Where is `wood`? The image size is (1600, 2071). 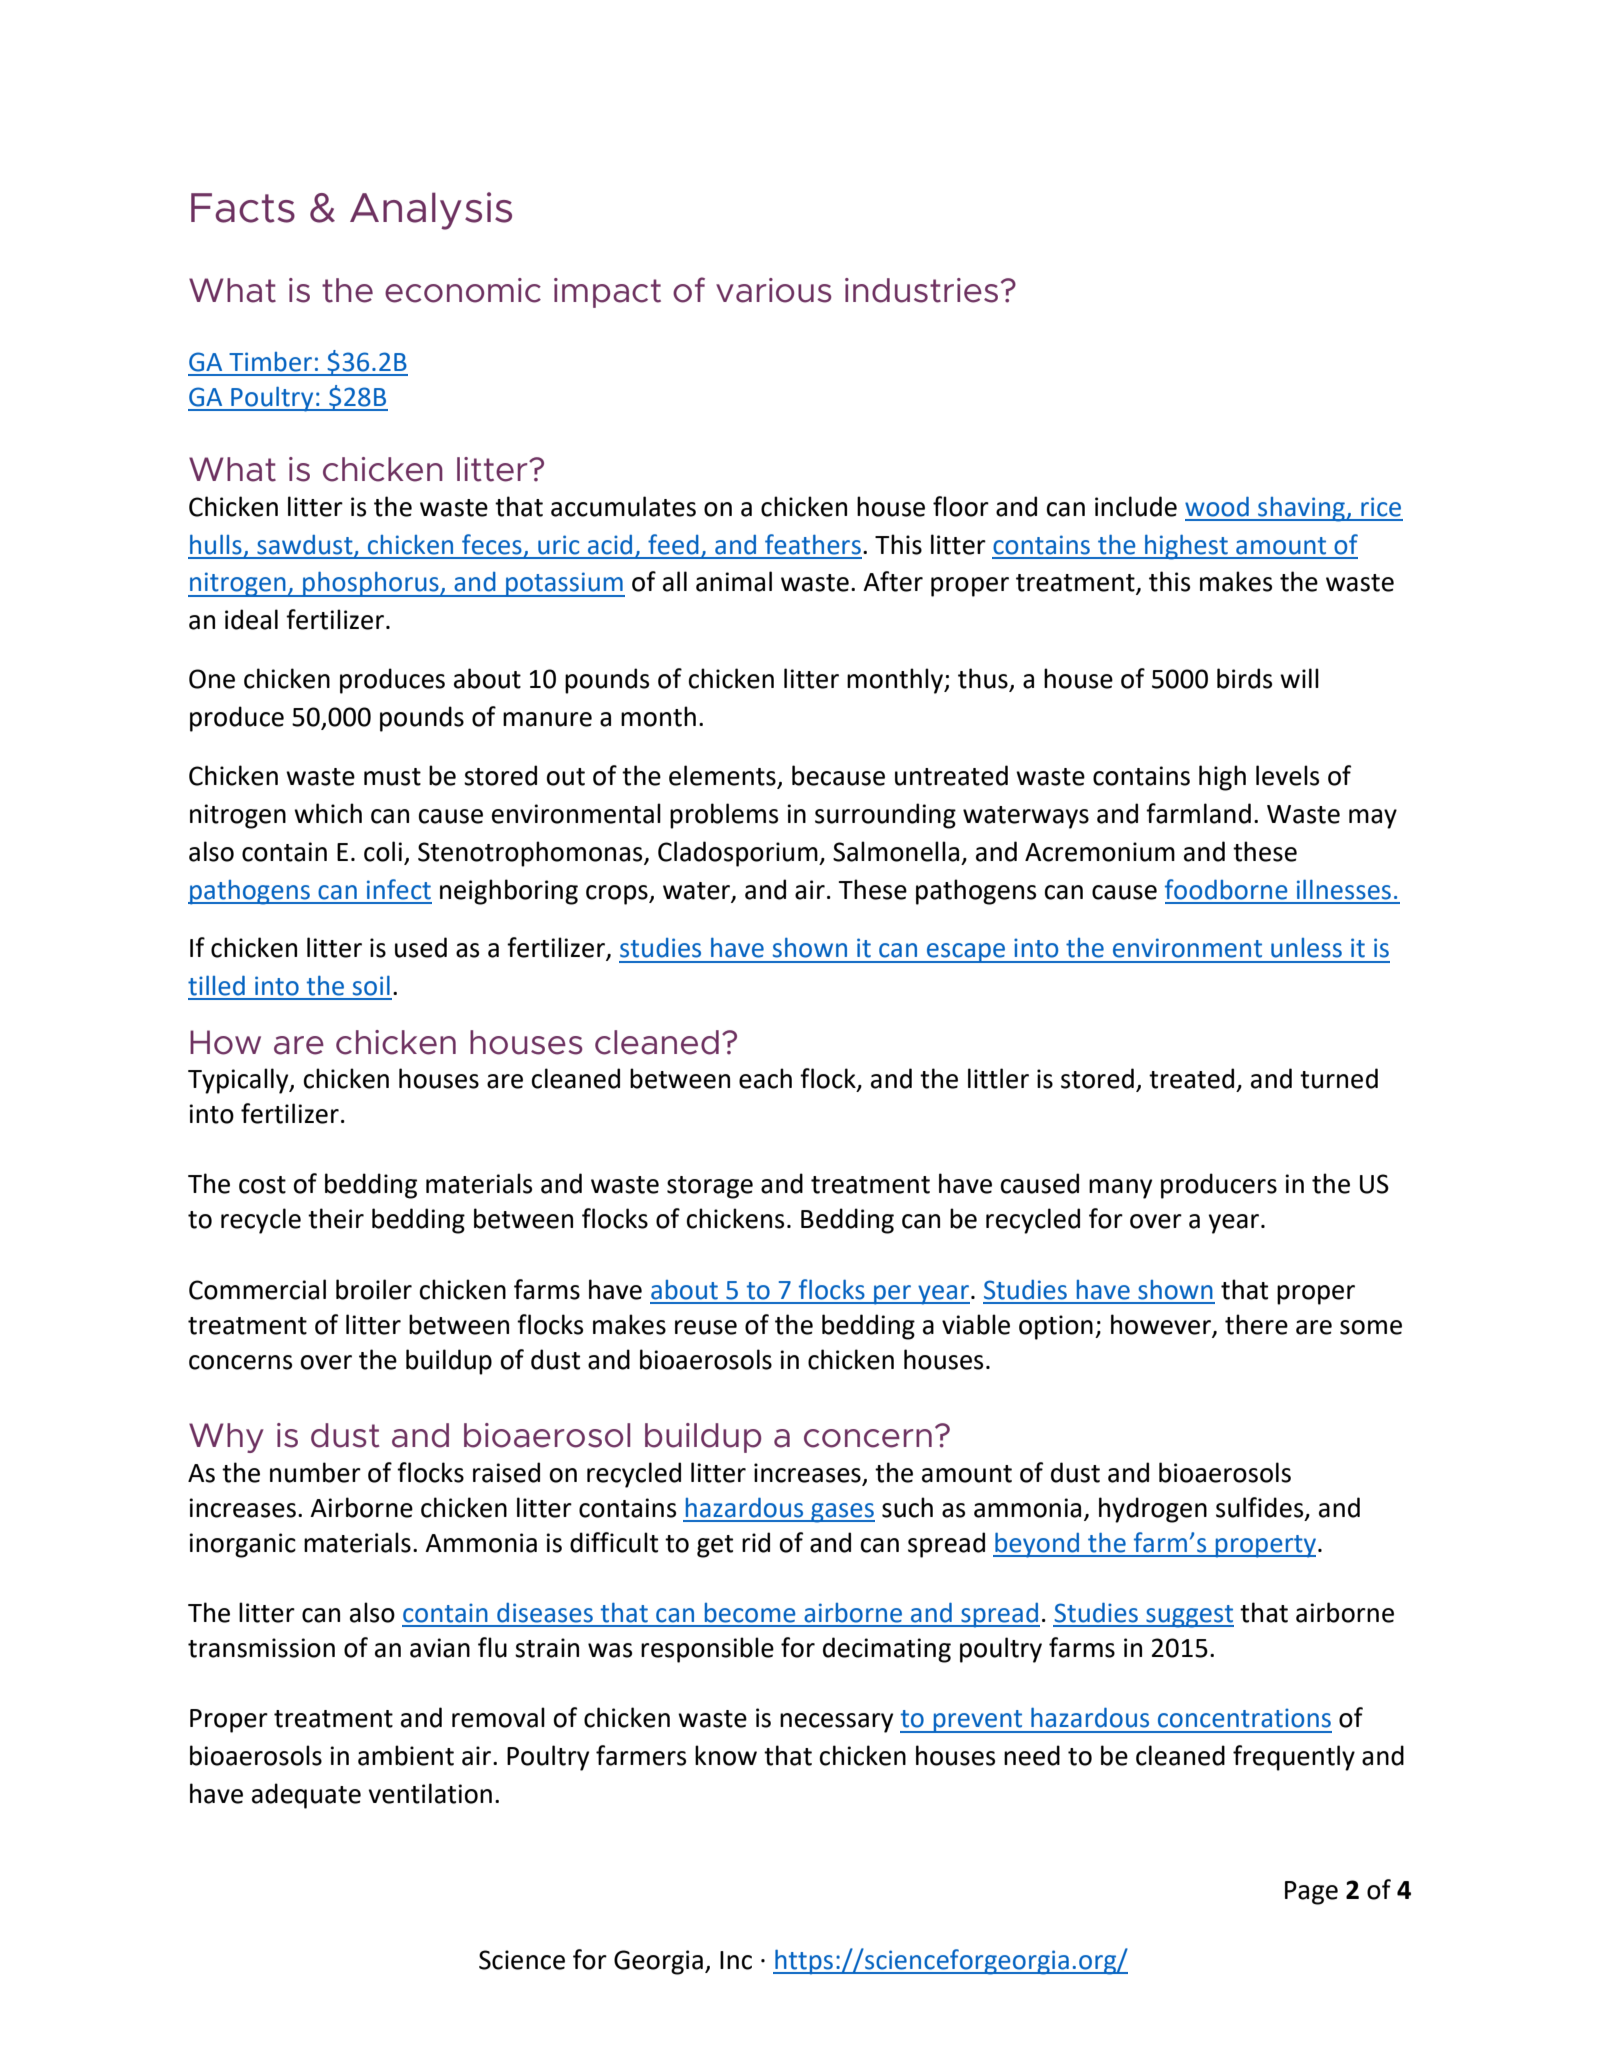
wood is located at coordinates (1217, 507).
